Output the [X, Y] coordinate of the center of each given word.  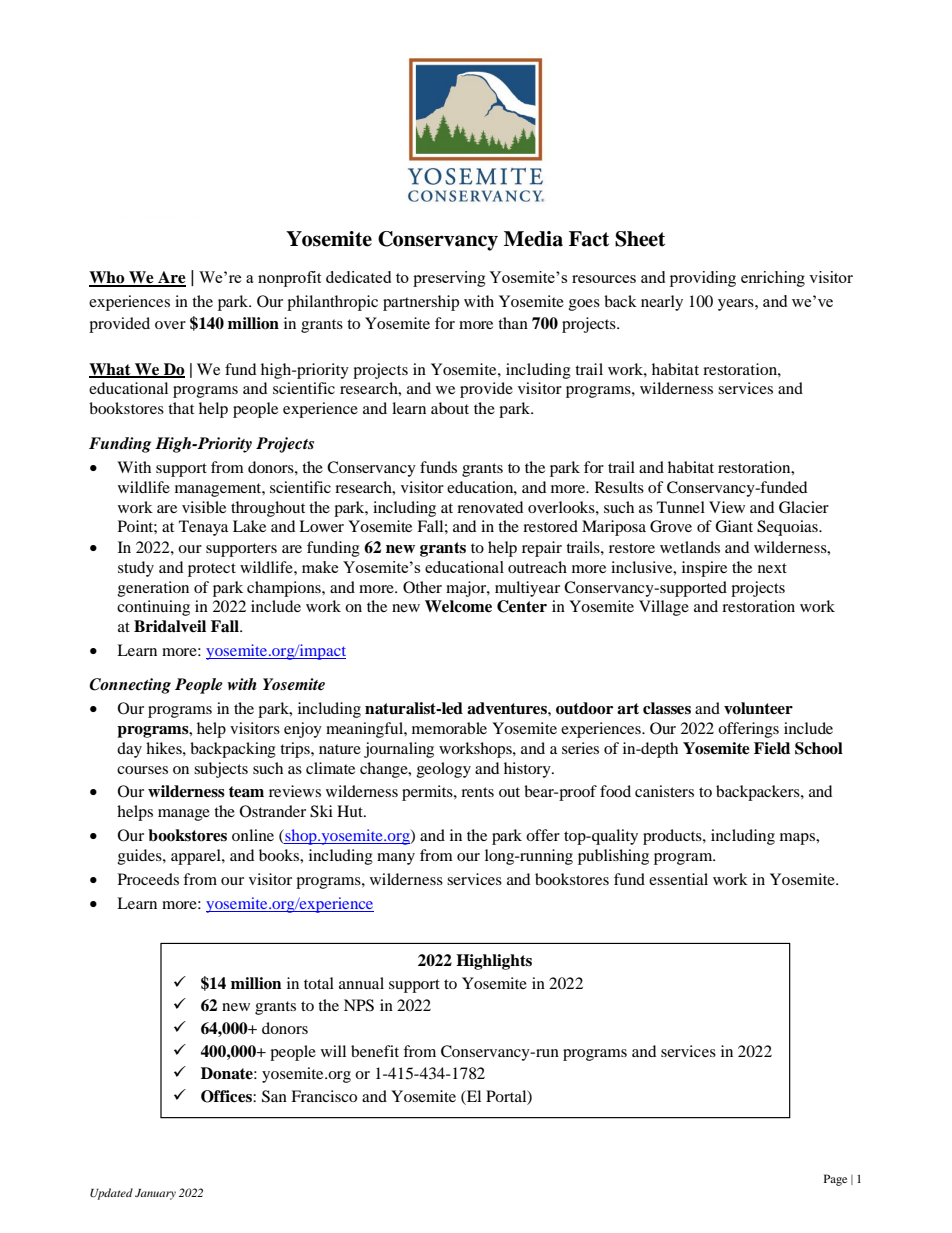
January [155, 1194]
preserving [449, 279]
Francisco [324, 1096]
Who [108, 278]
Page [835, 1180]
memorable [449, 728]
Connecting [130, 686]
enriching [773, 279]
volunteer [758, 708]
